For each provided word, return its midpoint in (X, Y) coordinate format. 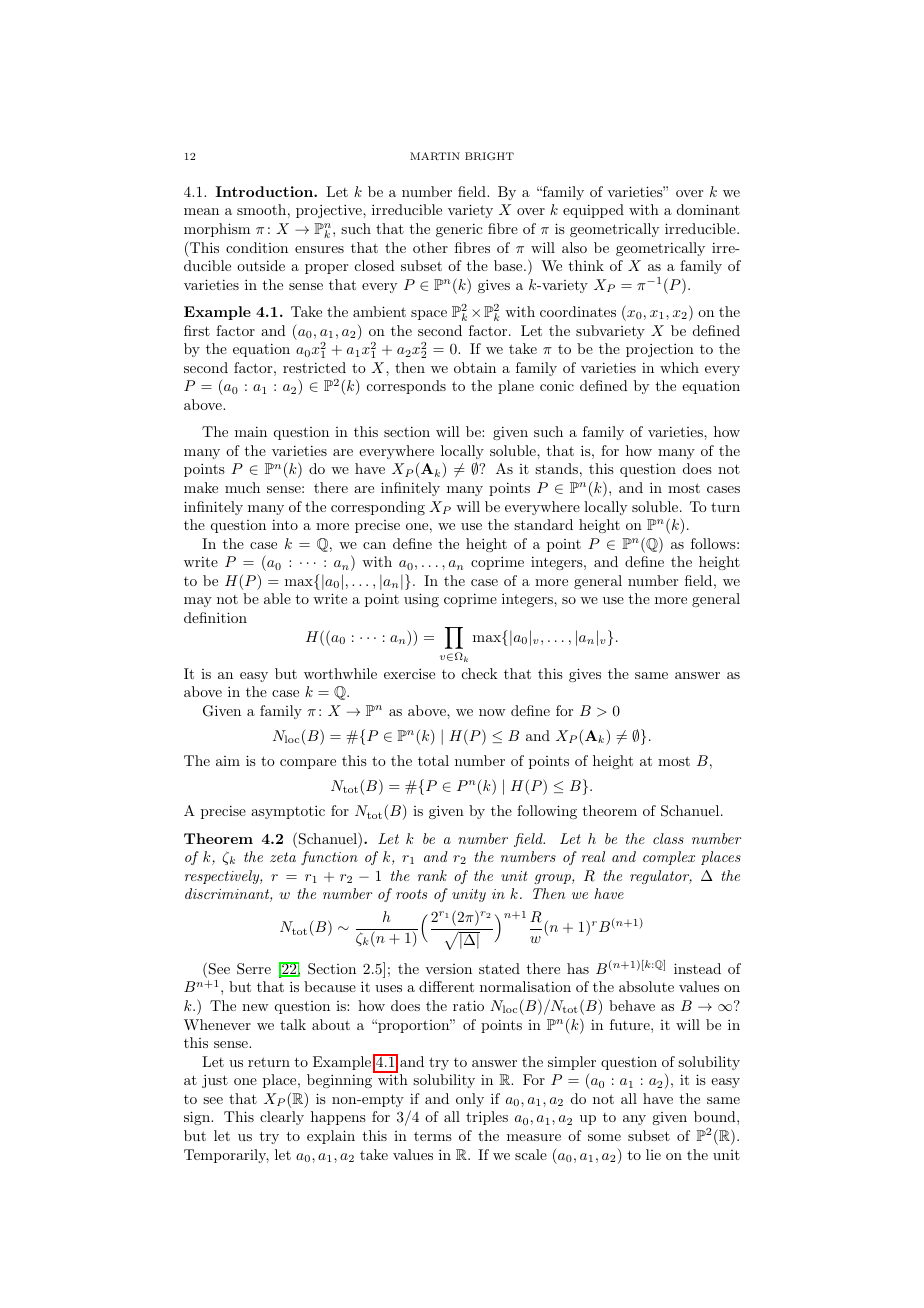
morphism (217, 230)
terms (433, 1136)
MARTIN (435, 156)
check (480, 673)
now (492, 712)
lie (653, 1154)
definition (215, 617)
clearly (282, 1118)
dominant (708, 209)
